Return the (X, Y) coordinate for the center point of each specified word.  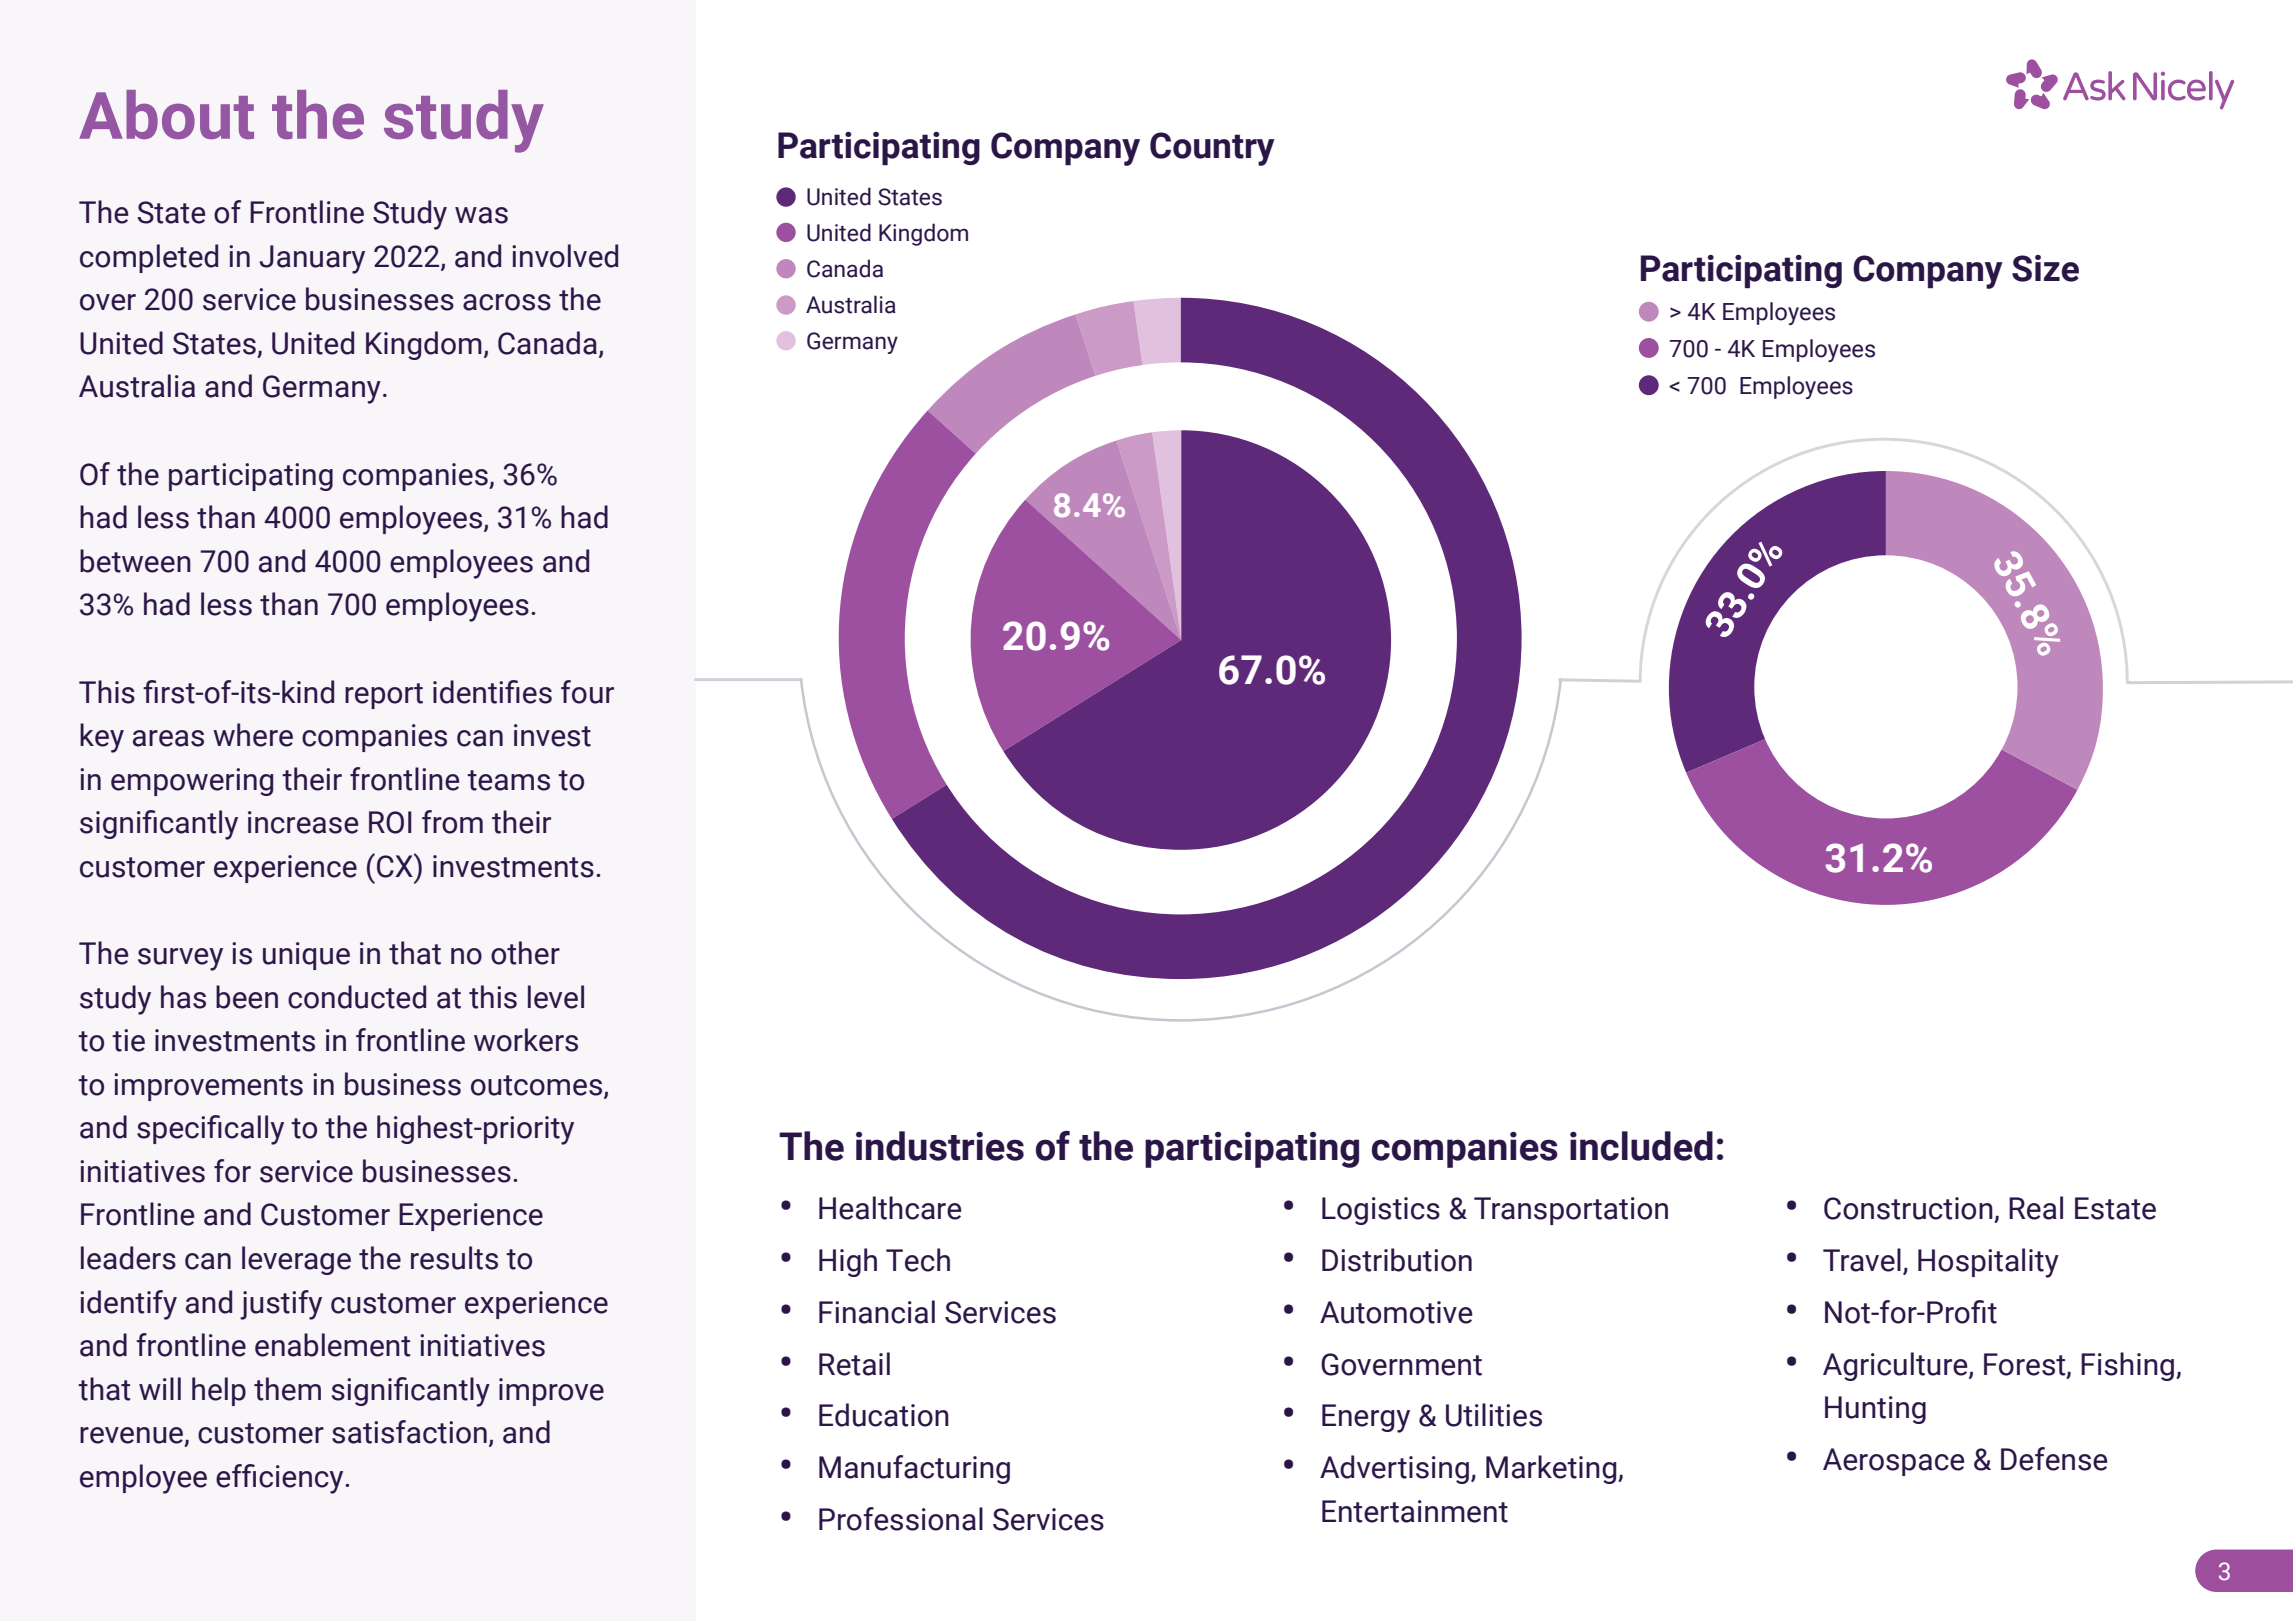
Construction (1909, 1209)
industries (940, 1146)
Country (1212, 149)
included (1641, 1146)
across (507, 302)
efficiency (281, 1479)
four (587, 692)
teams (508, 780)
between (135, 561)
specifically (210, 1130)
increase (303, 822)
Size (2045, 268)
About (166, 114)
